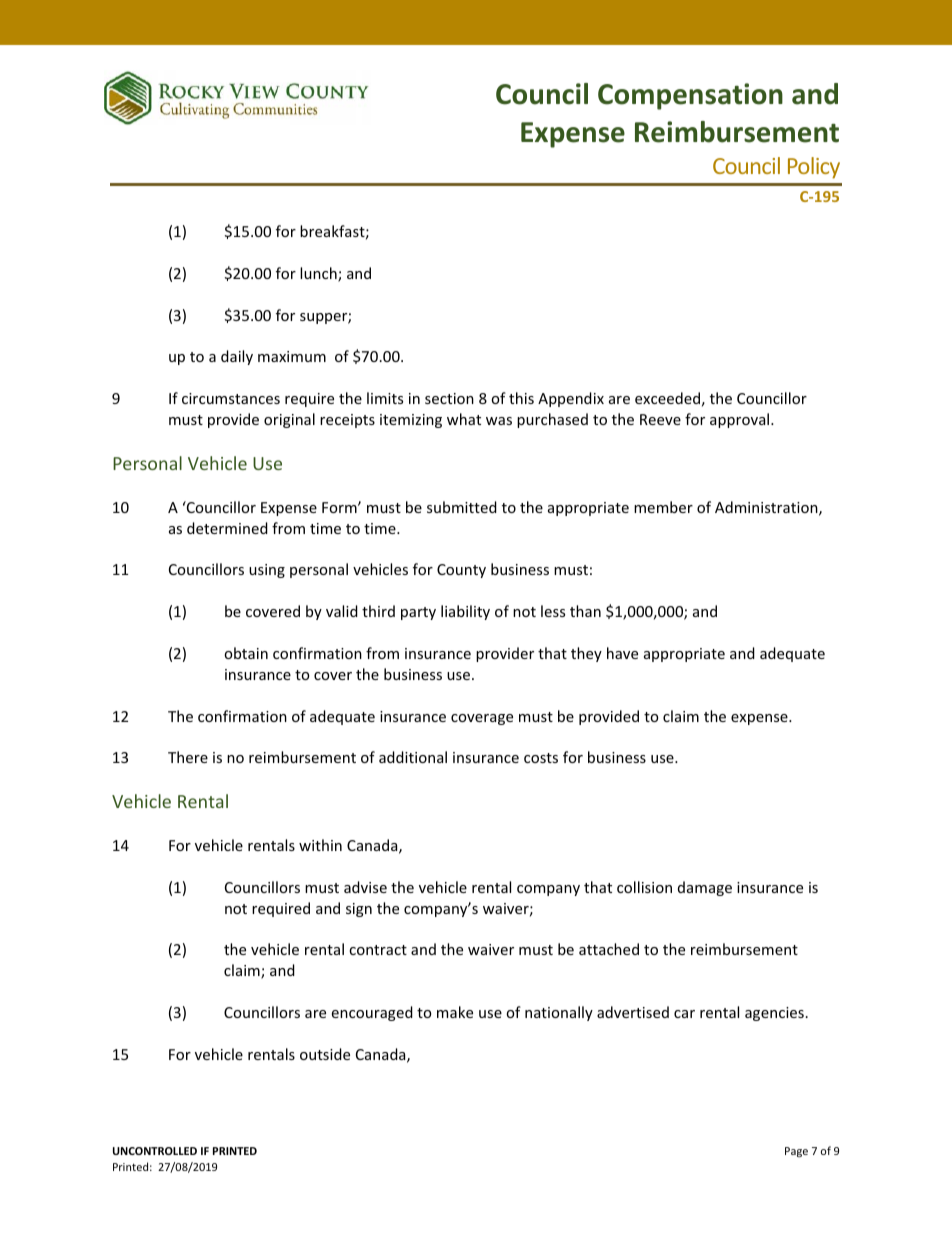  I want to click on lunch, so click(319, 274).
